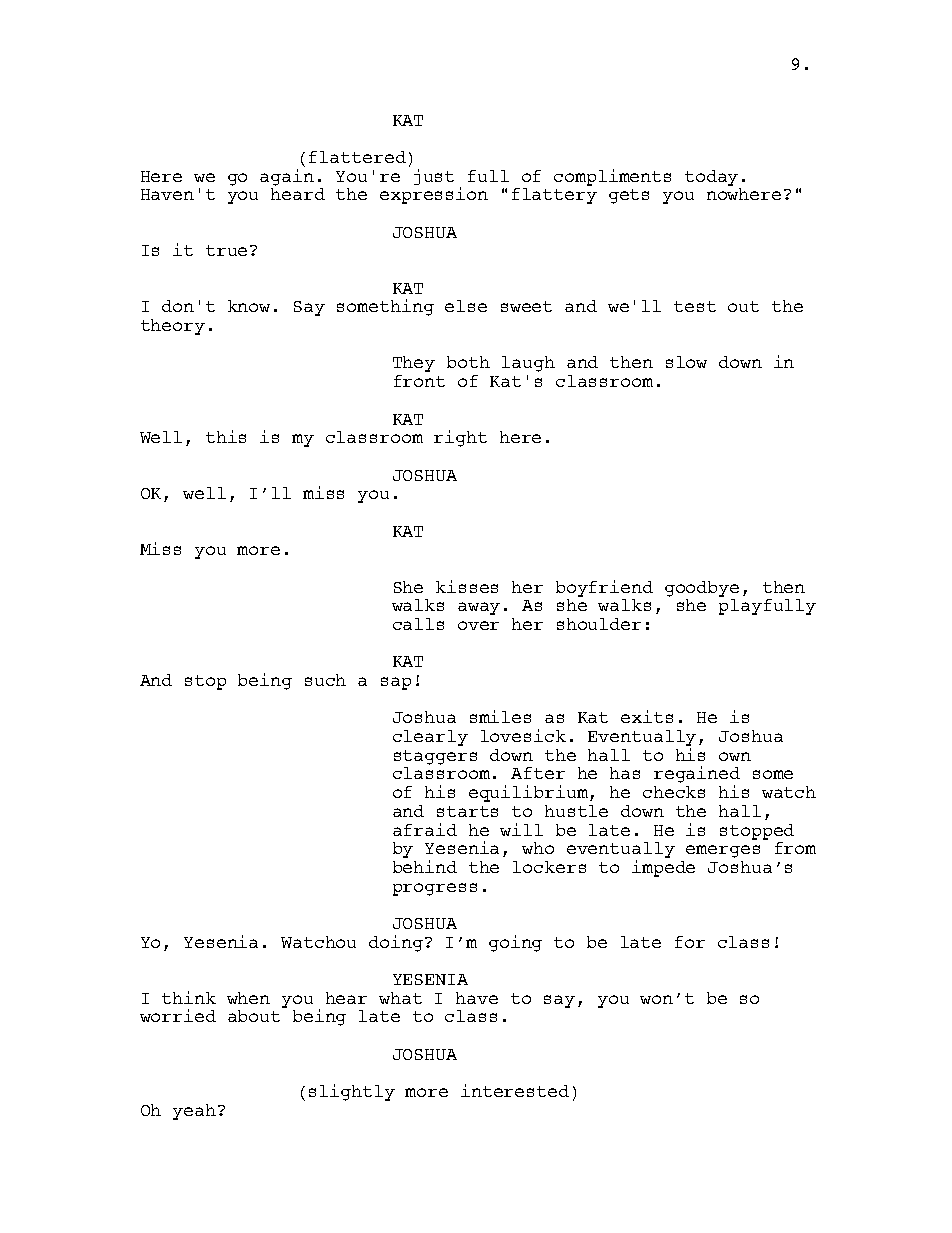  I want to click on again, so click(287, 177).
